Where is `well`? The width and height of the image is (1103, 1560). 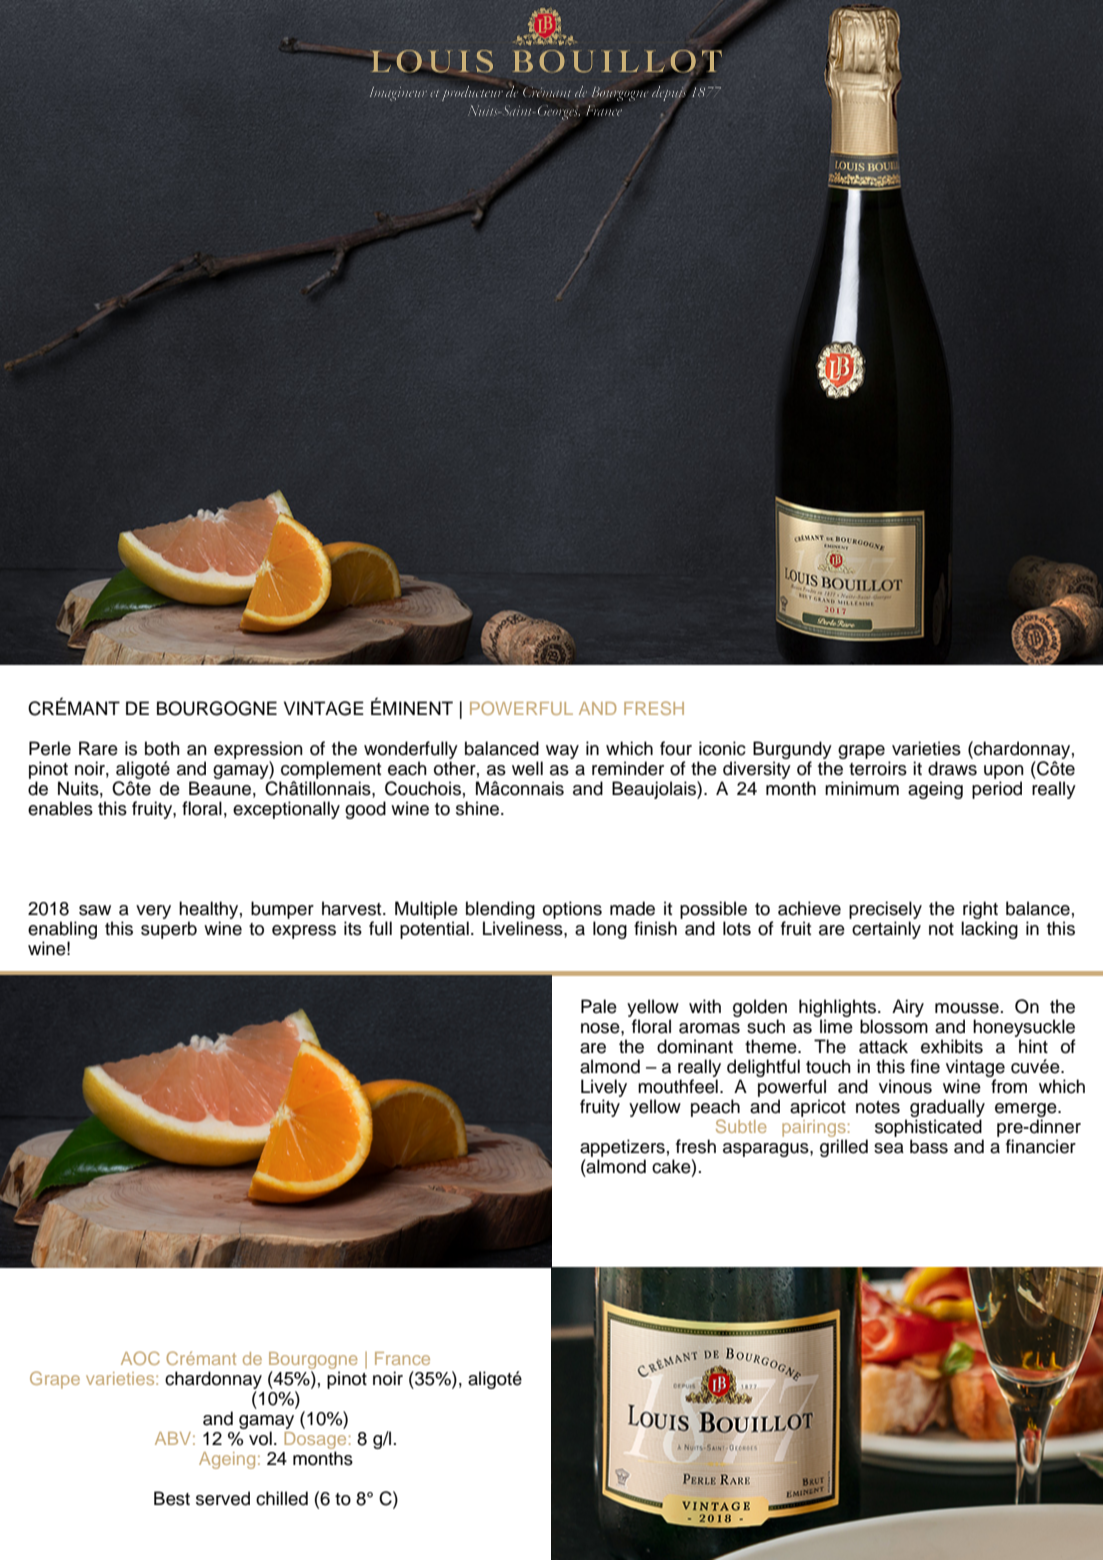 well is located at coordinates (527, 768).
